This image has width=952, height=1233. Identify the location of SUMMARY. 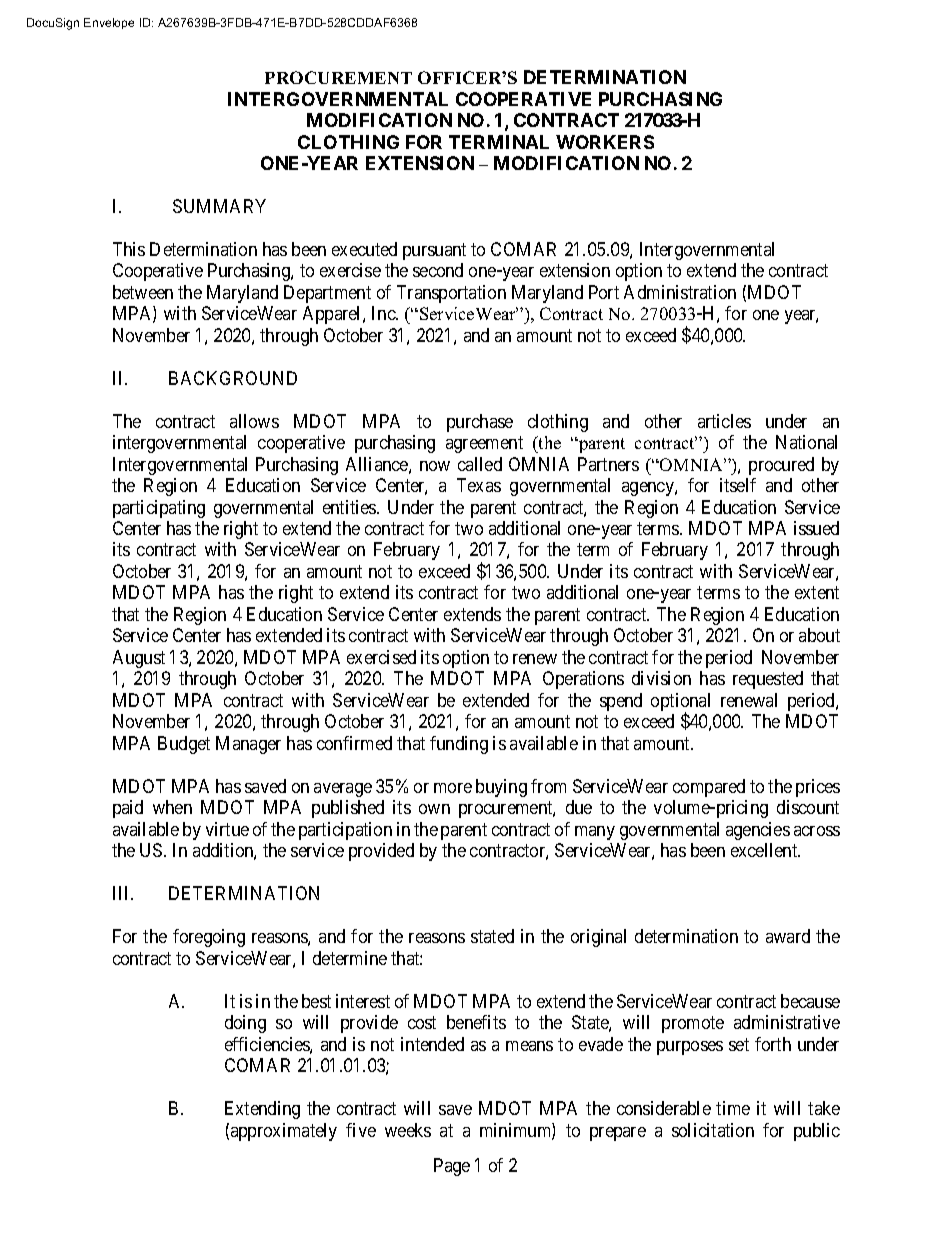
(219, 206).
